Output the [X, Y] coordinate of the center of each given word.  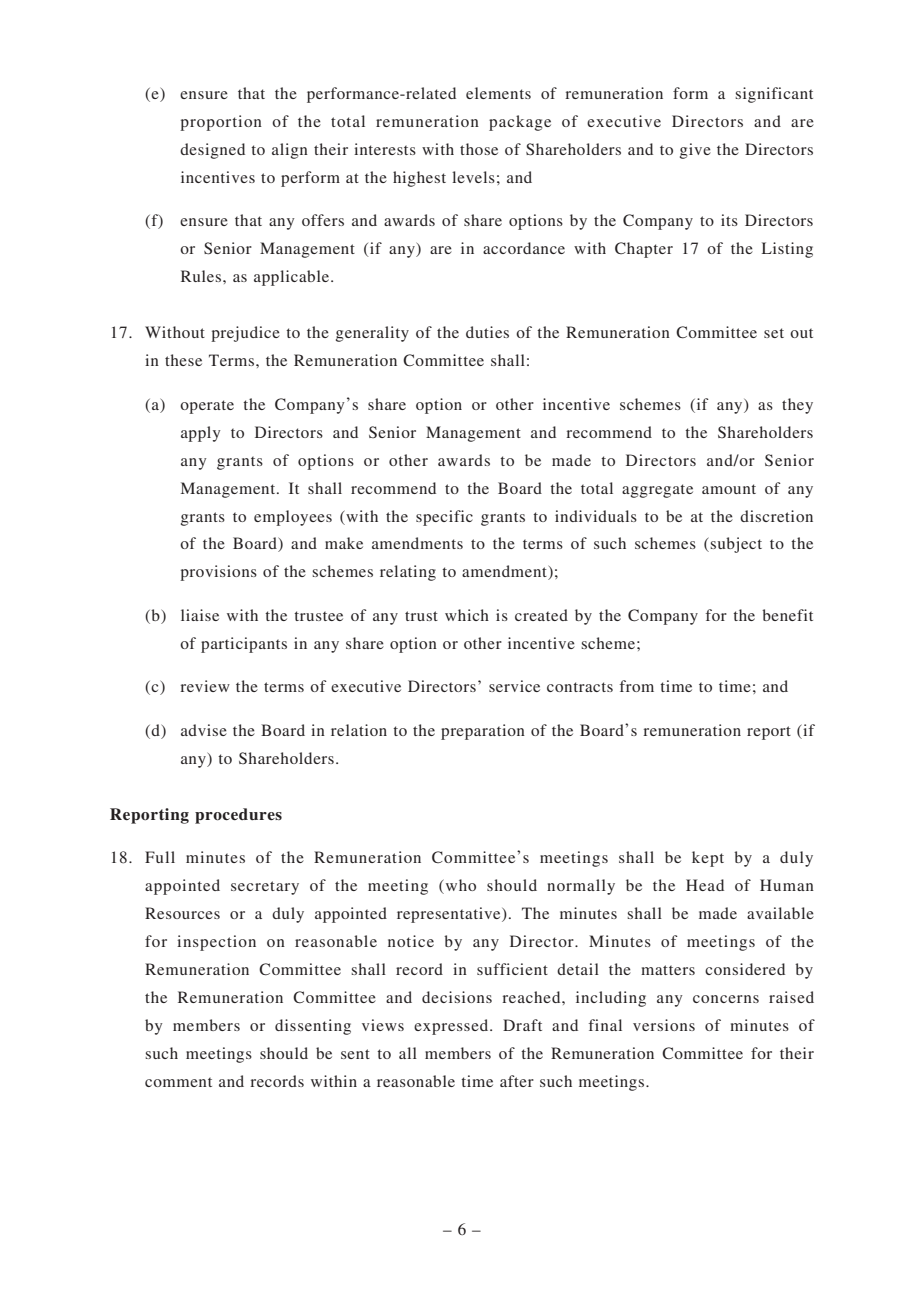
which [467, 615]
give [695, 151]
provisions [218, 573]
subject [735, 545]
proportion [221, 123]
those [479, 149]
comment [178, 1082]
